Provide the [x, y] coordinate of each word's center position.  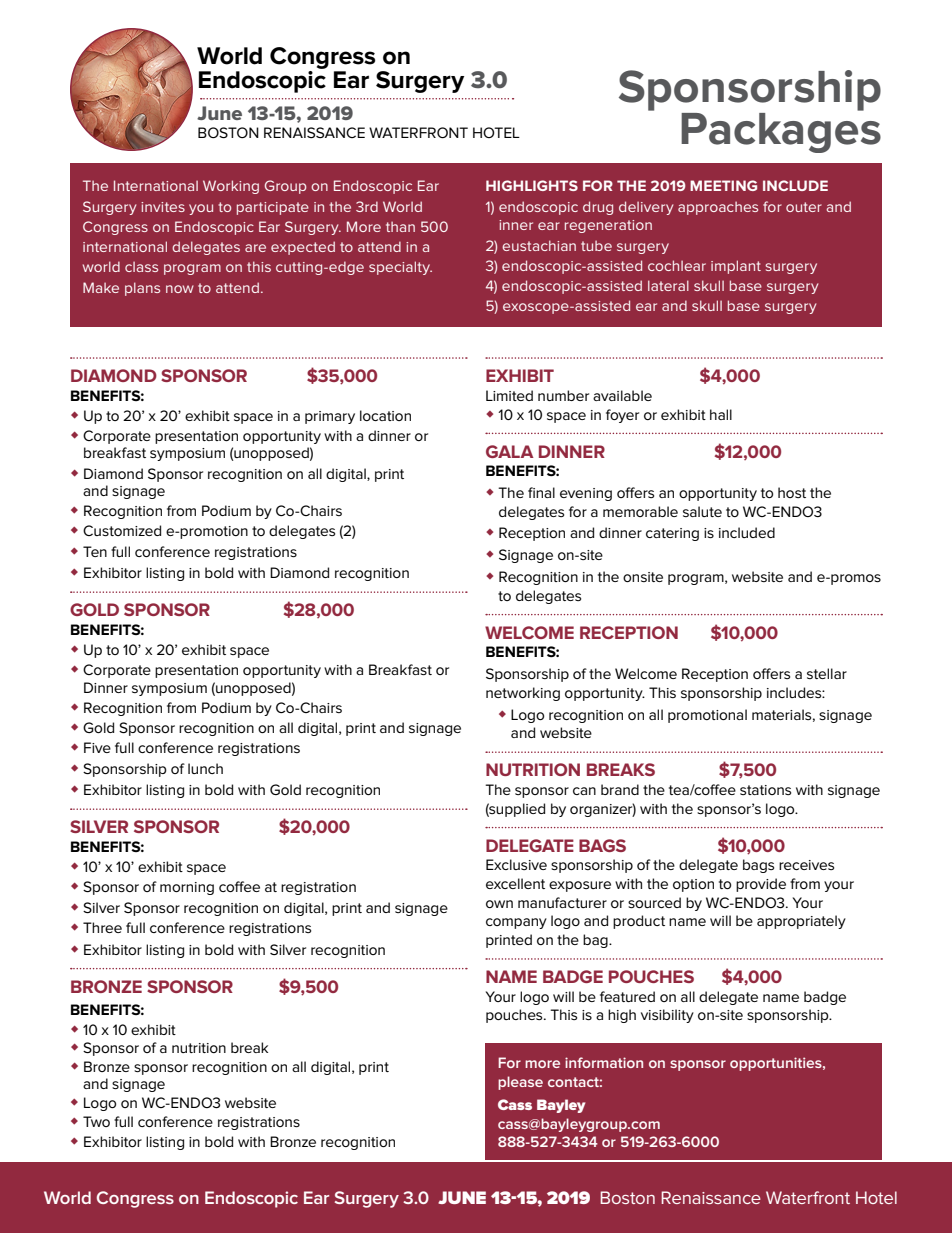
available [622, 395]
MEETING [723, 185]
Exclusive [516, 864]
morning [187, 888]
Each [516, 1062]
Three [102, 927]
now [180, 289]
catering [672, 534]
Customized [122, 530]
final [541, 492]
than [400, 226]
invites [163, 207]
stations [765, 790]
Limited [509, 395]
